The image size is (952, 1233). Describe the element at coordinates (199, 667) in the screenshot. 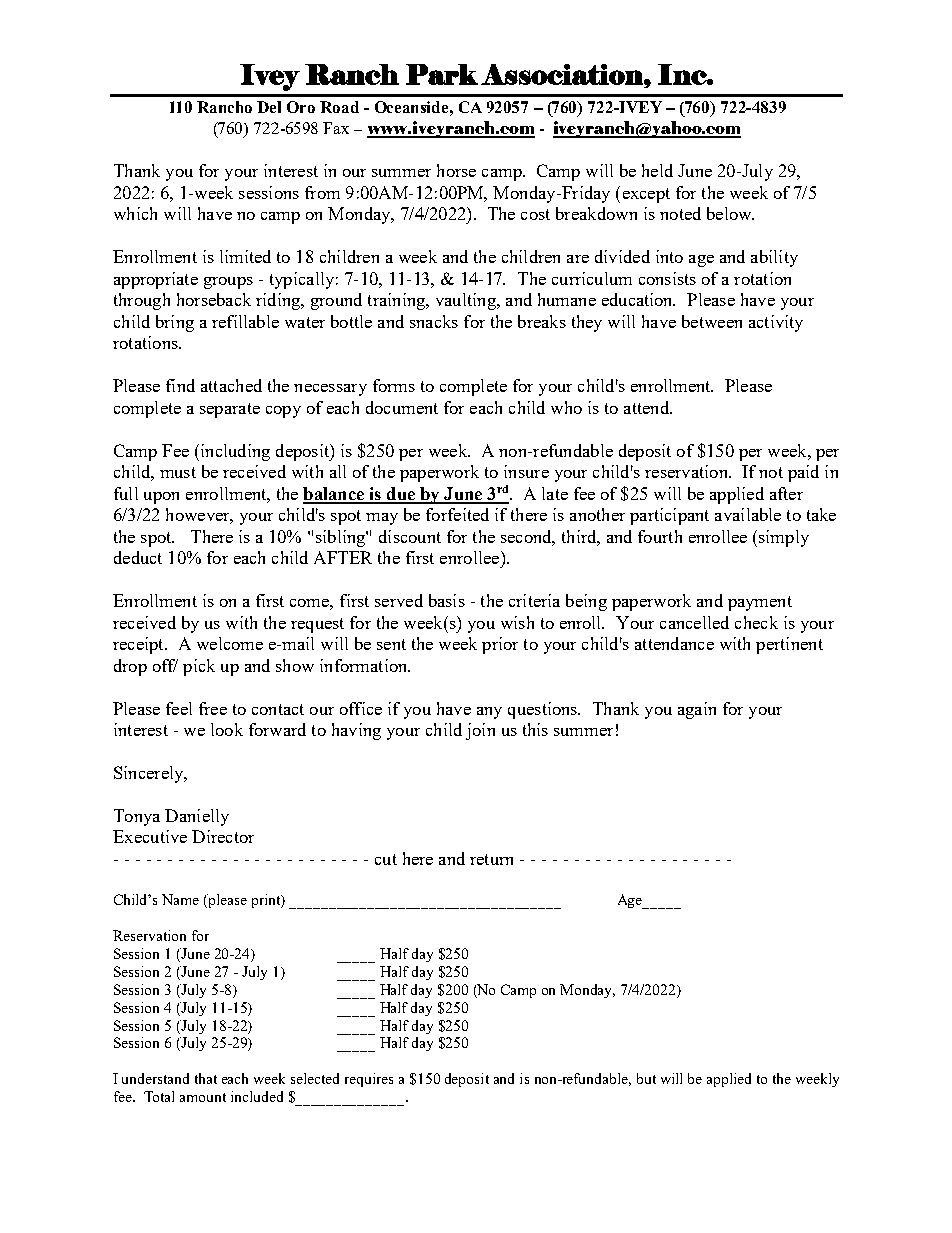

I see `pick` at that location.
